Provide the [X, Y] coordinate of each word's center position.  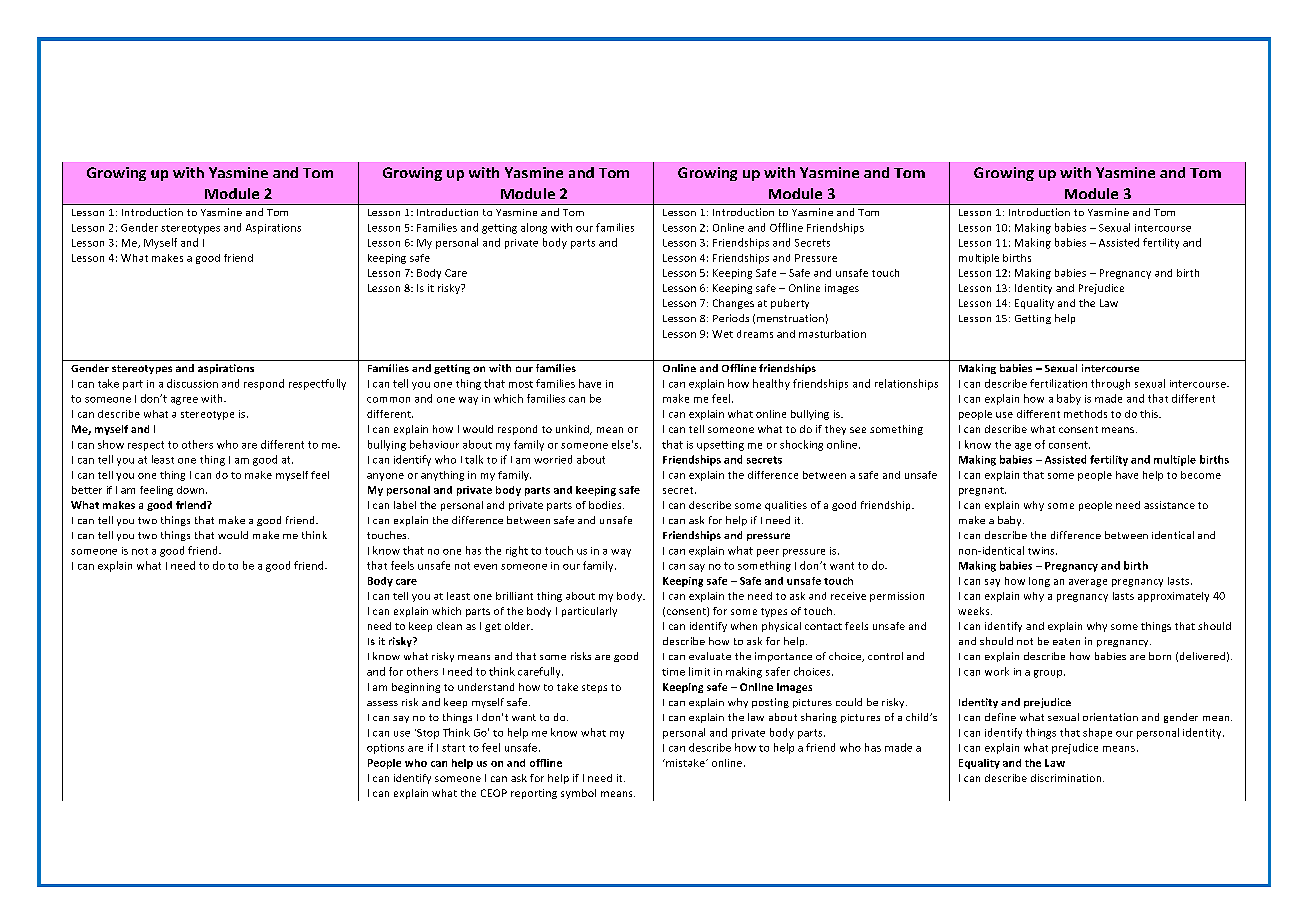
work [997, 671]
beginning [416, 688]
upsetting [720, 446]
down [190, 490]
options [385, 749]
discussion [192, 383]
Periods [731, 318]
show [111, 444]
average [1088, 583]
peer [768, 553]
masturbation [832, 334]
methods [1085, 414]
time [673, 672]
